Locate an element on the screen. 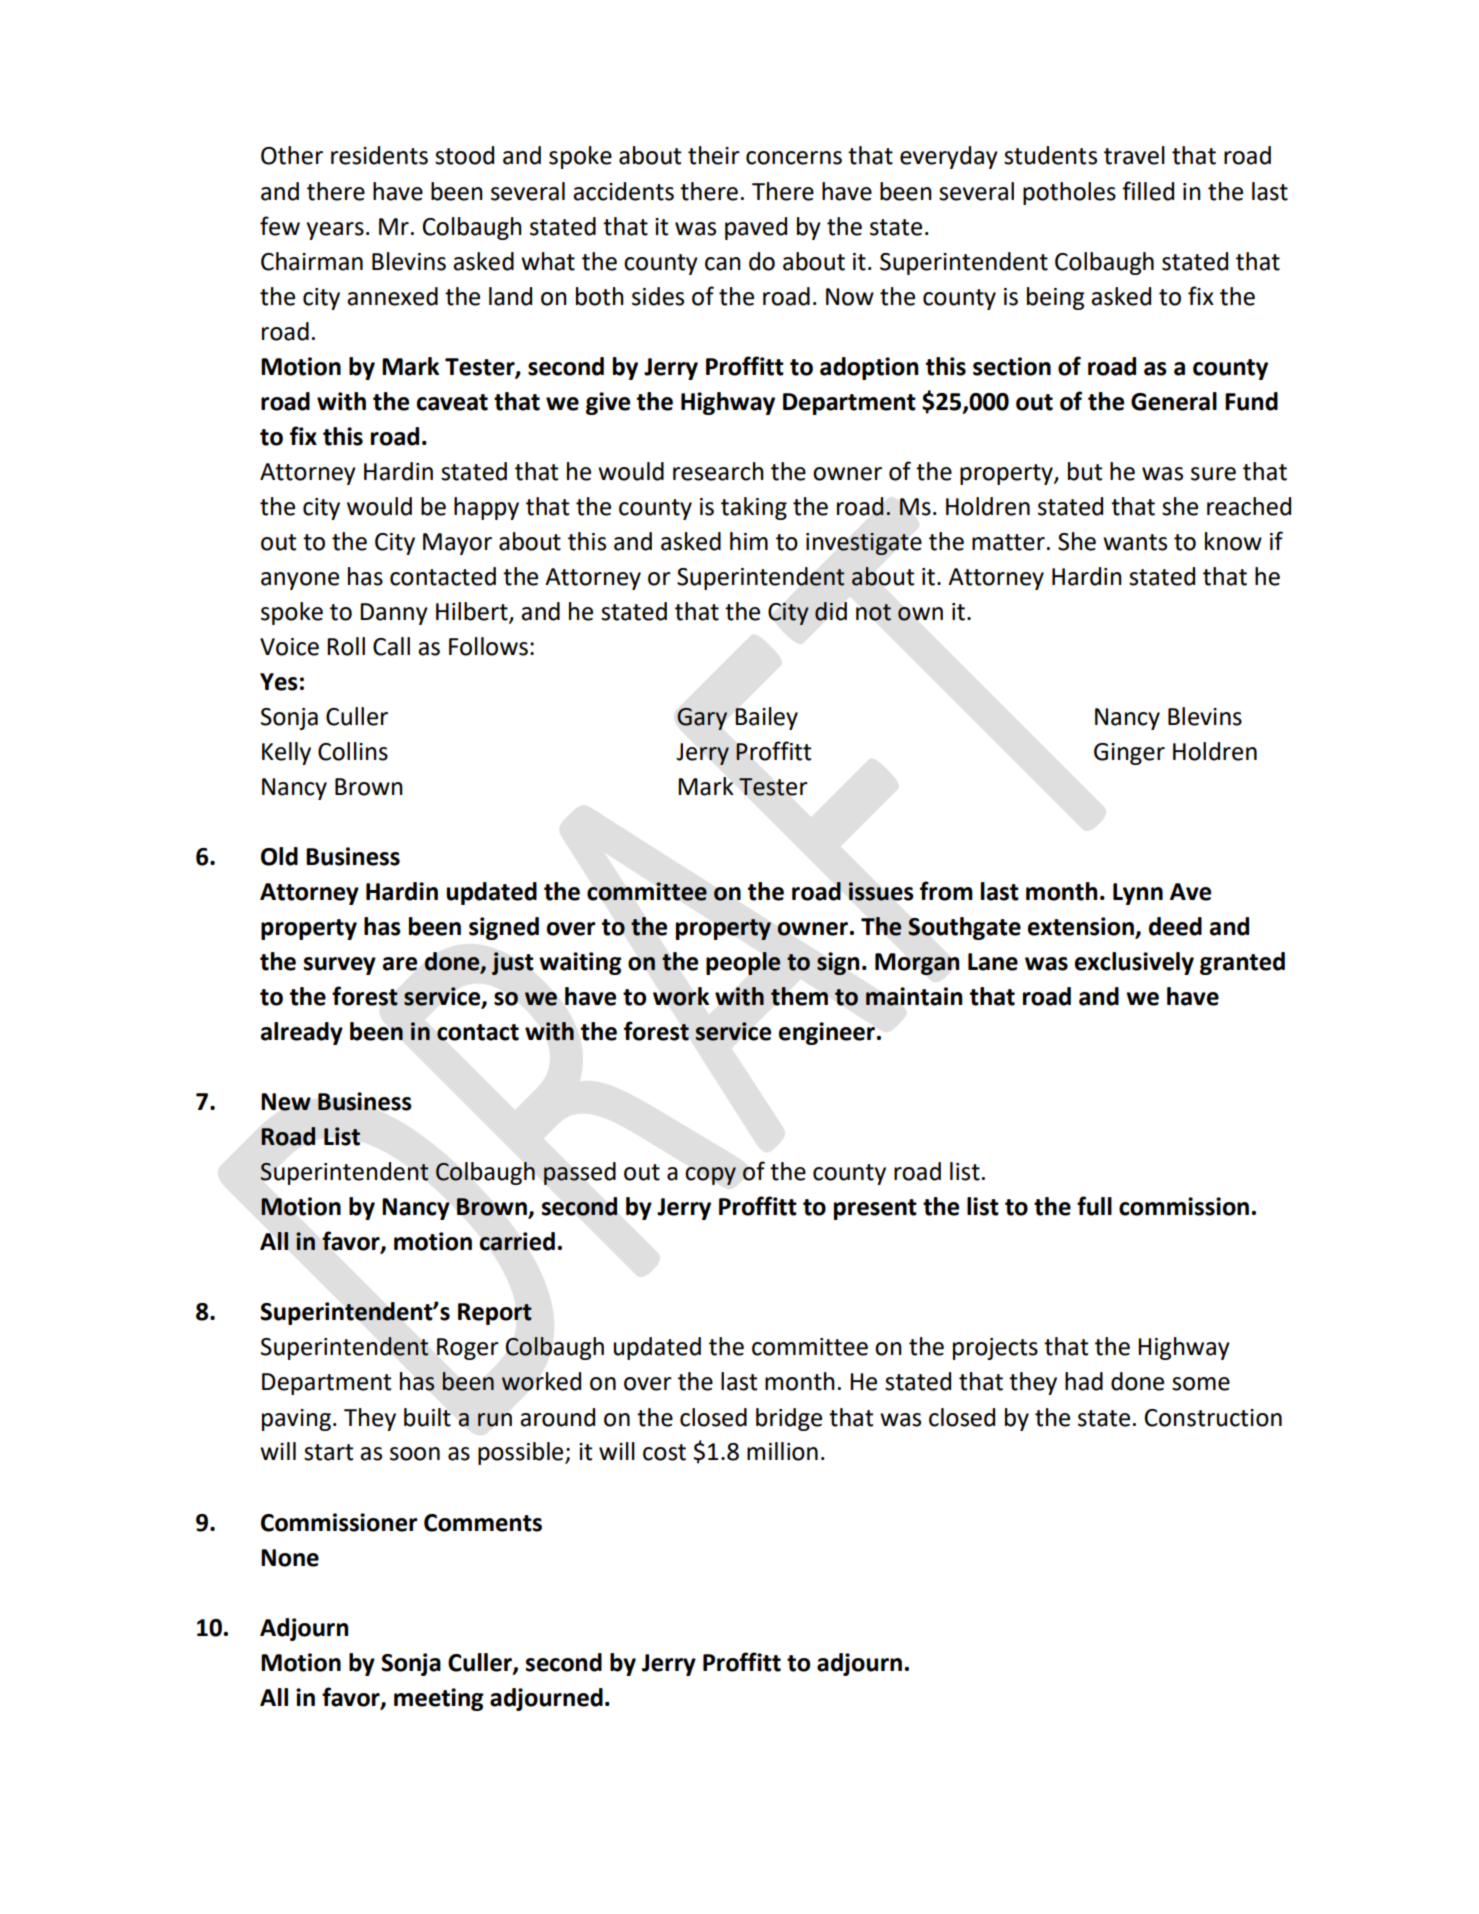 The image size is (1479, 1914). are is located at coordinates (400, 964).
